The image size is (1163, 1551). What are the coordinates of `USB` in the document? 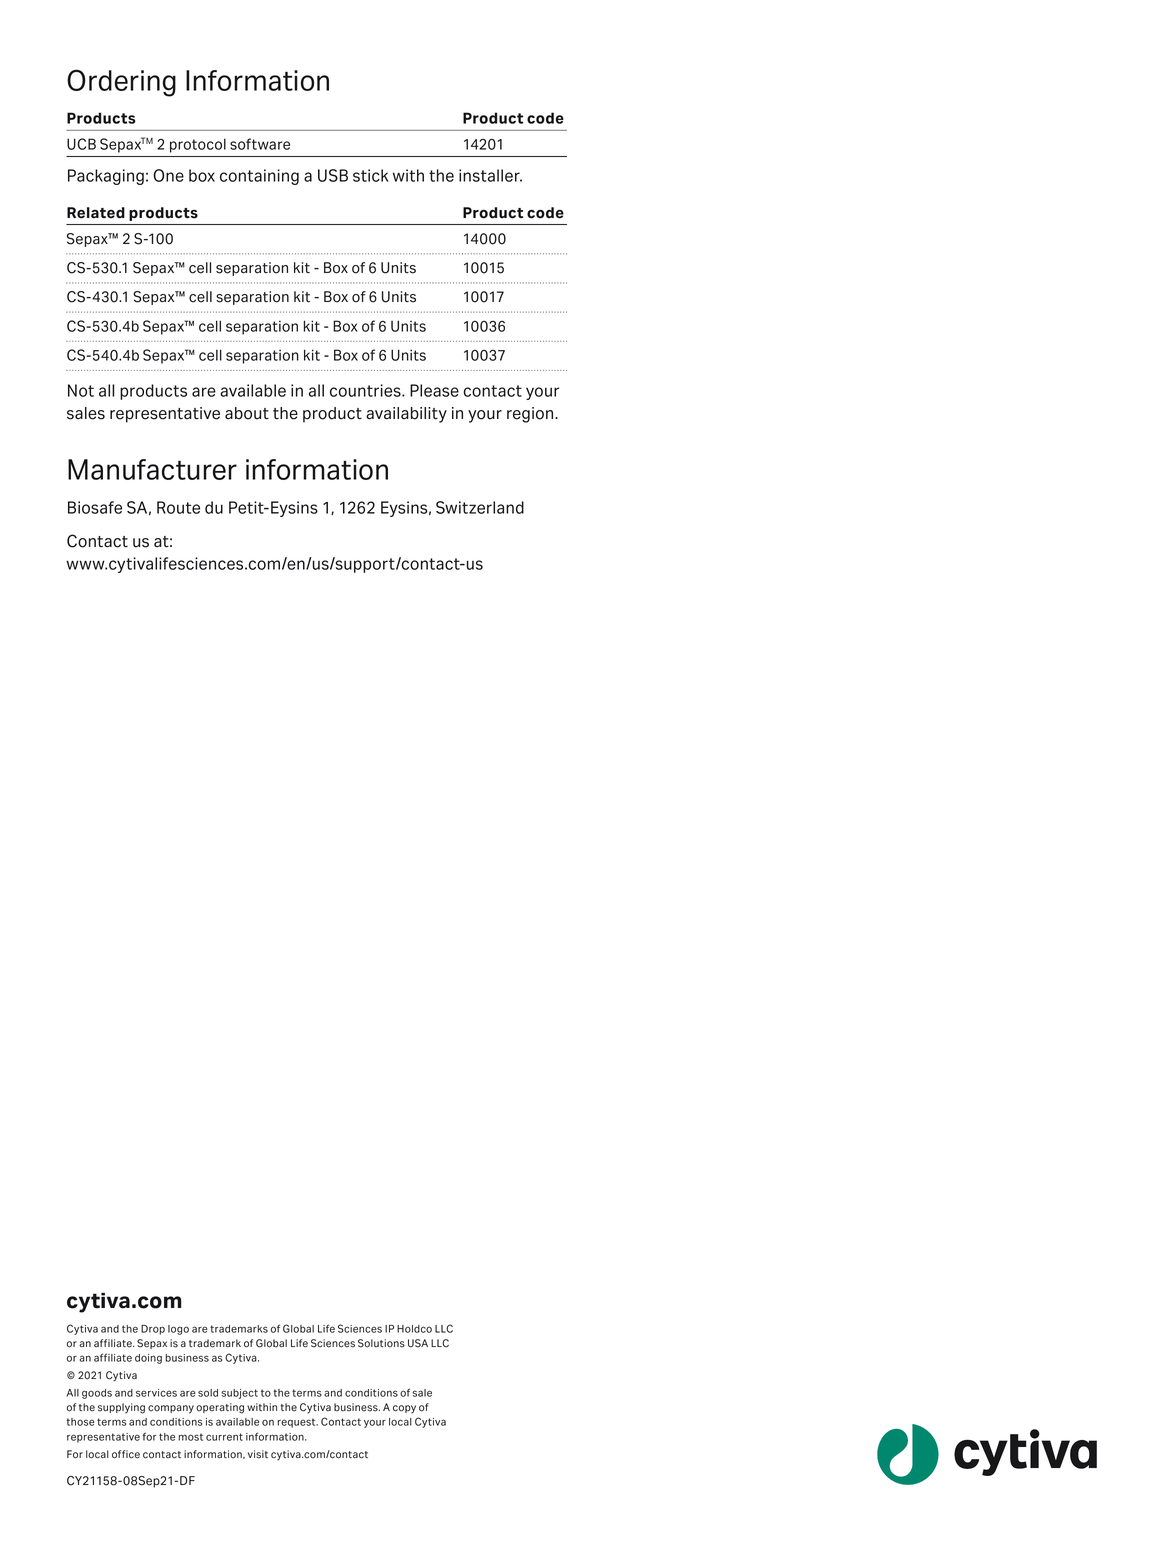 It's located at (333, 175).
